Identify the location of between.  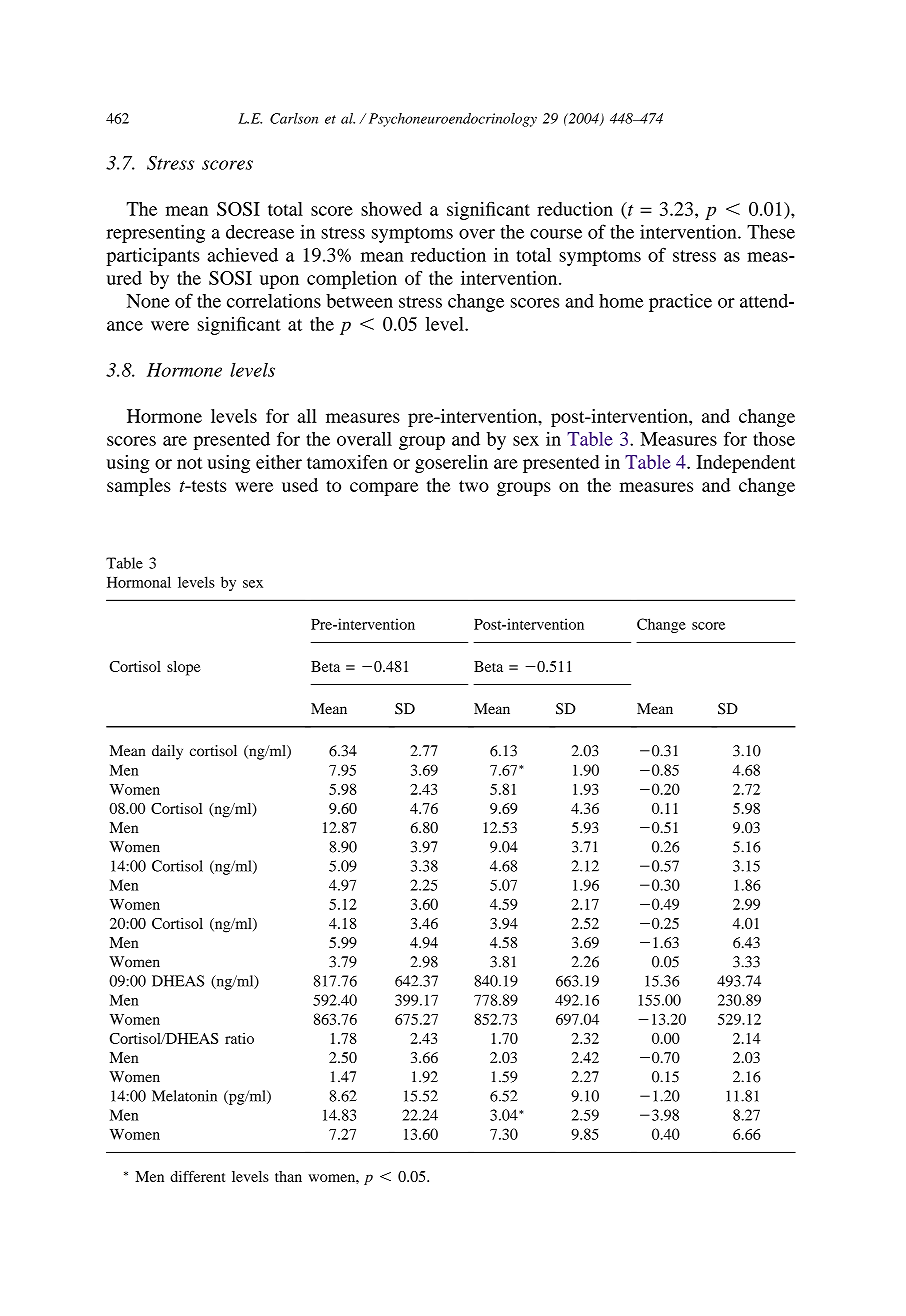
(359, 301).
